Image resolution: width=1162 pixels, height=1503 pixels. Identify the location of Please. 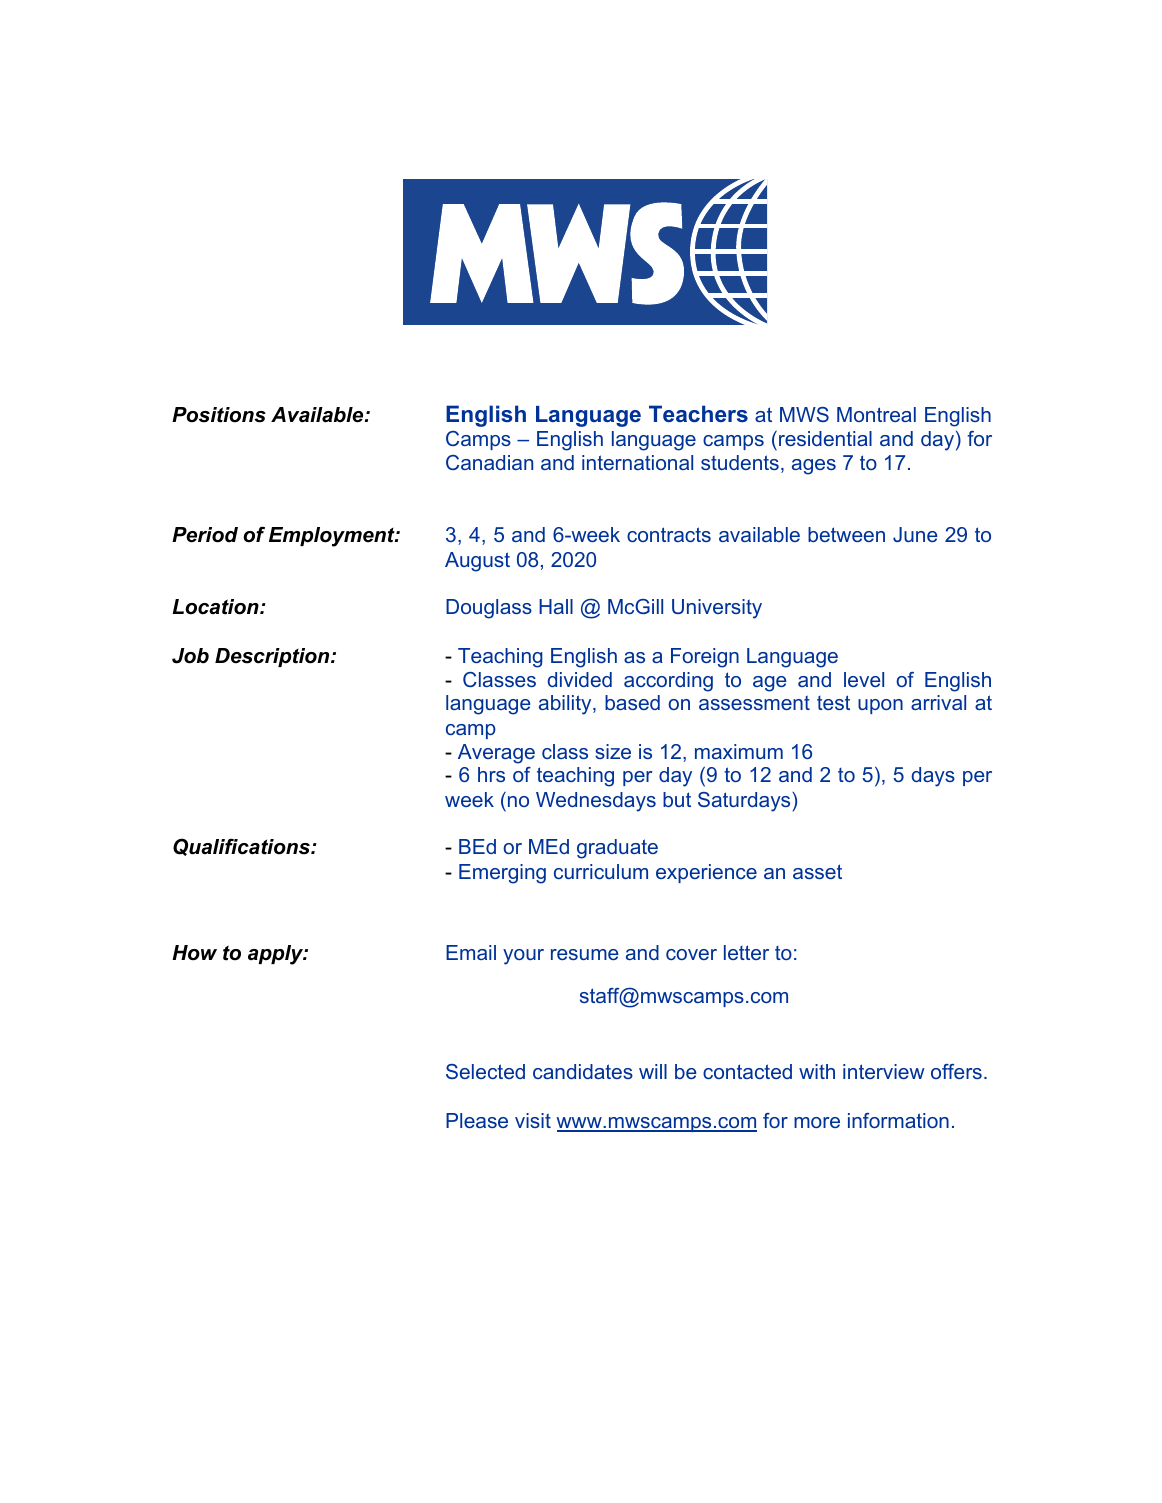
(477, 1120).
